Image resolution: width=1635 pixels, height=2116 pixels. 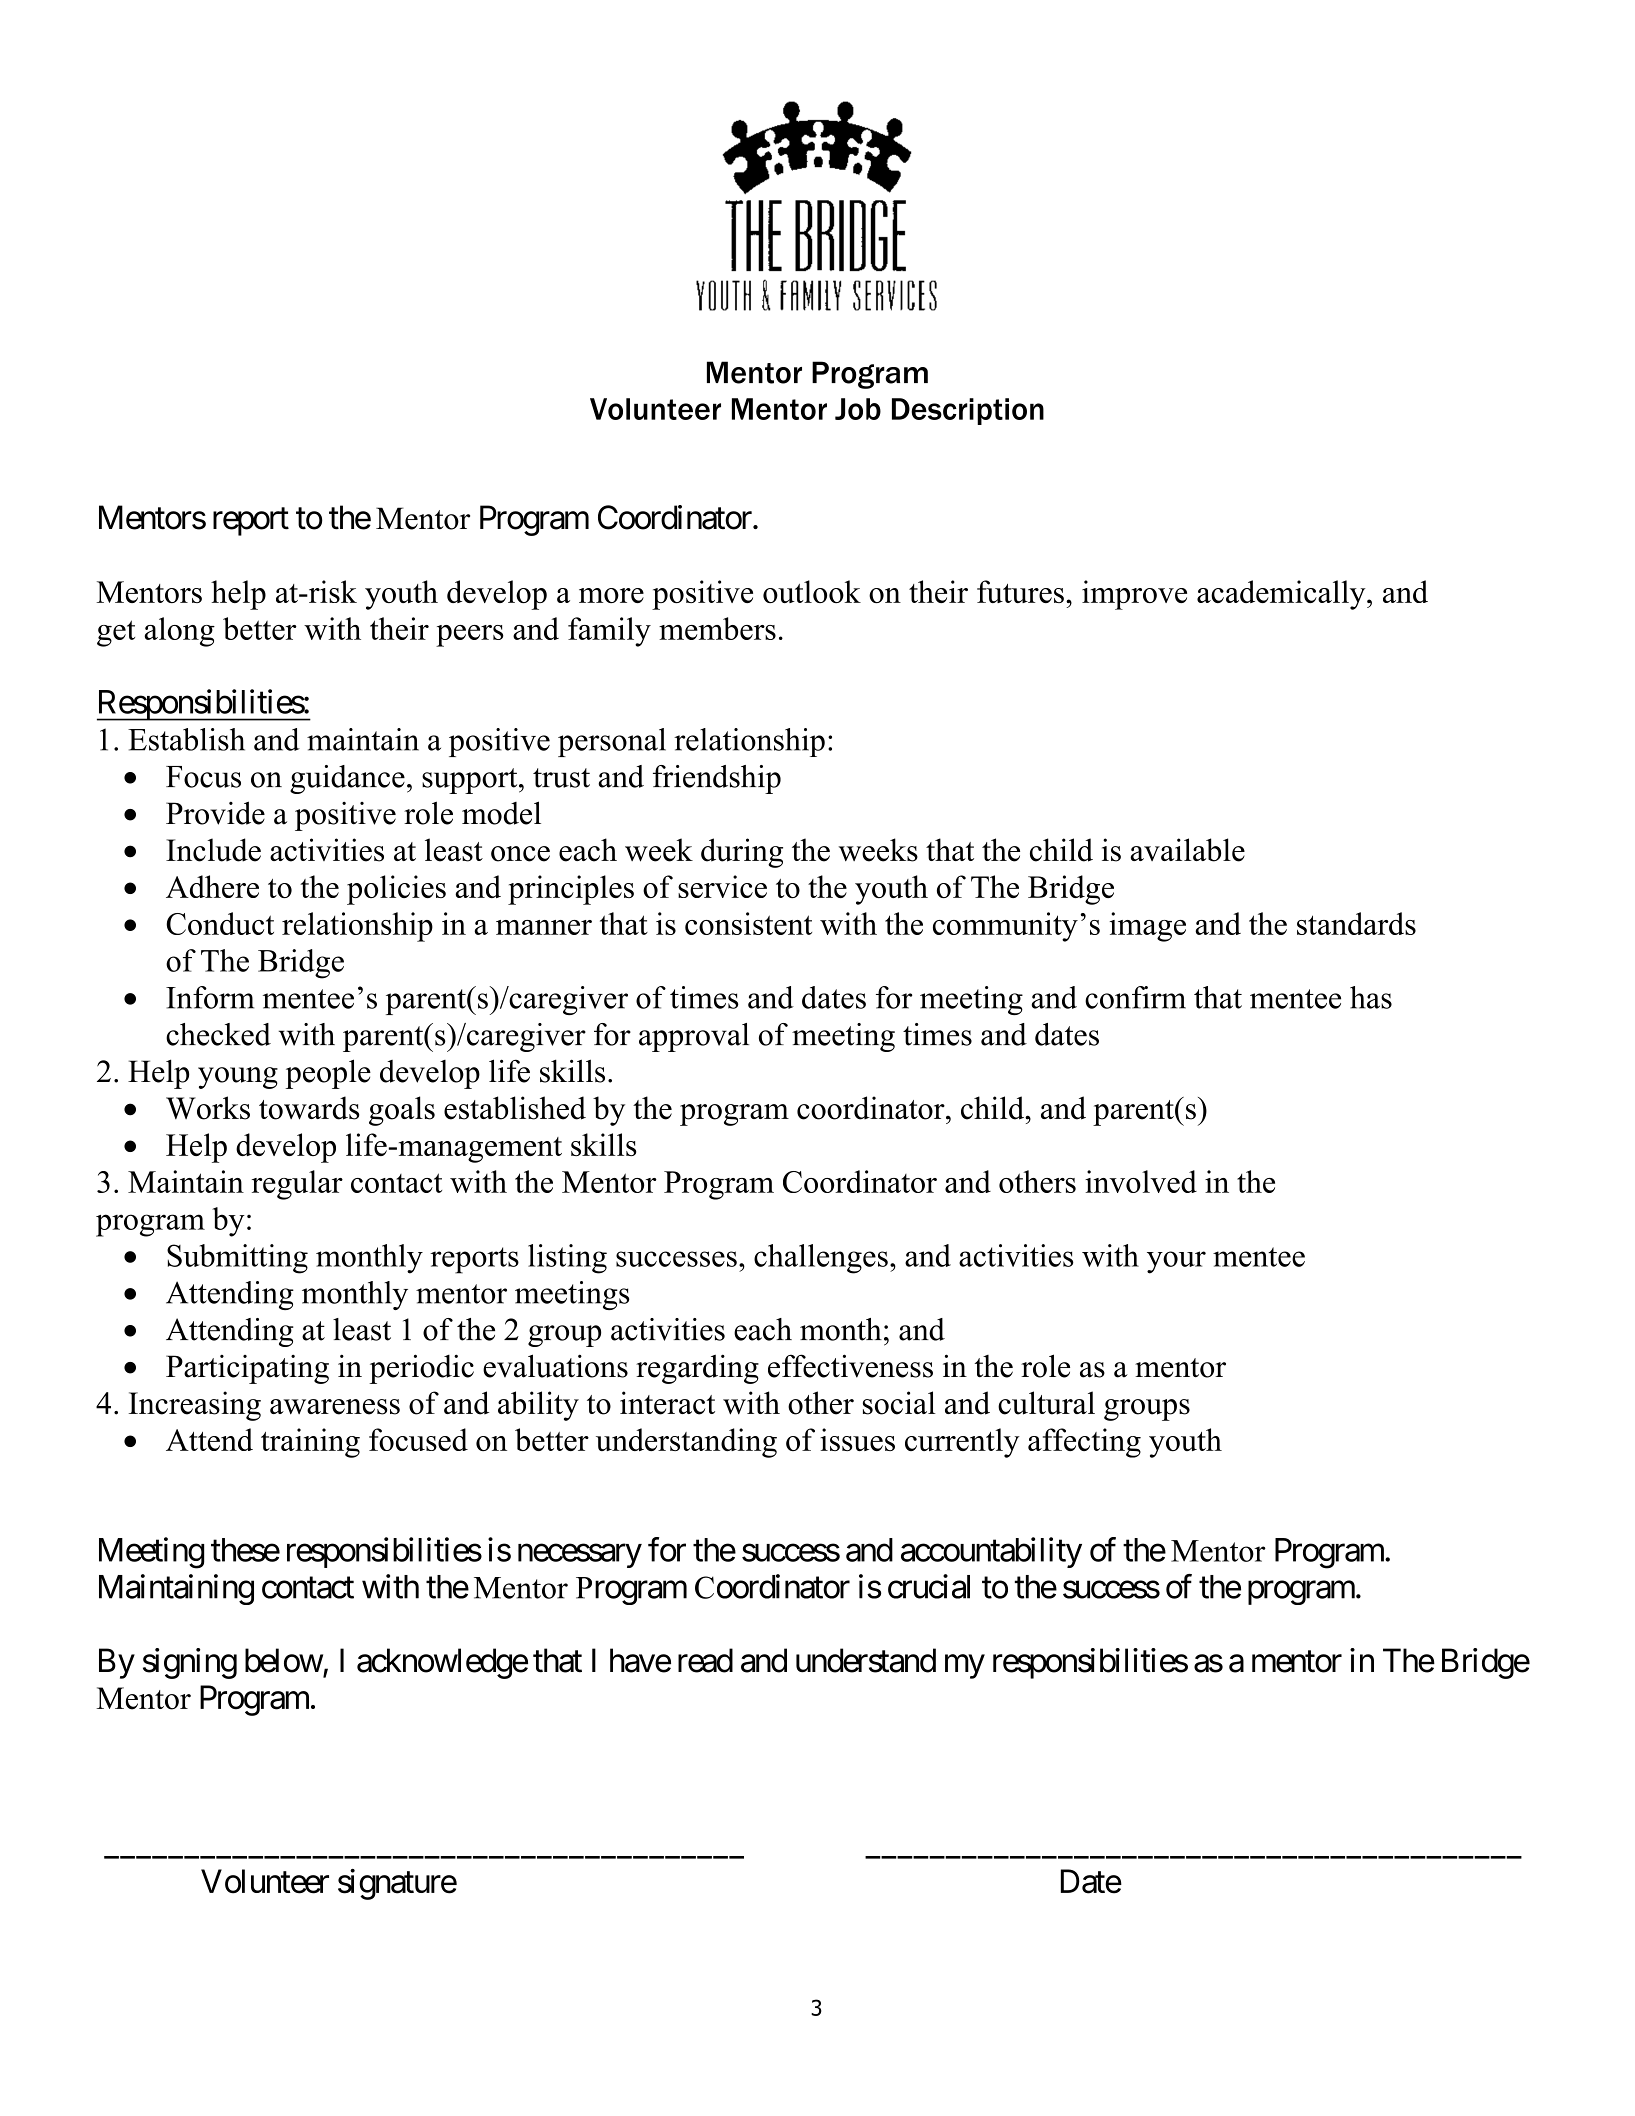 What do you see at coordinates (213, 850) in the screenshot?
I see `Include` at bounding box center [213, 850].
